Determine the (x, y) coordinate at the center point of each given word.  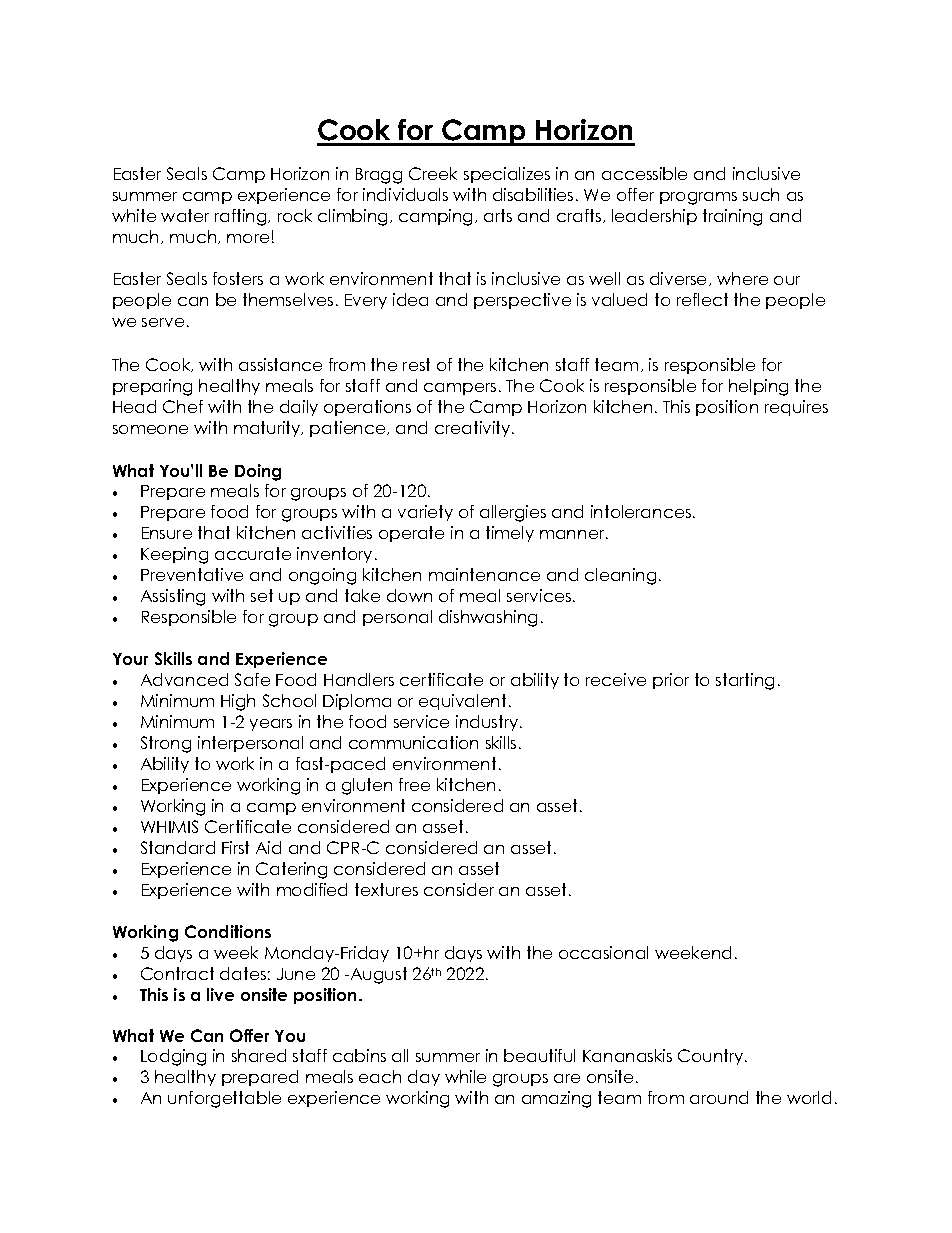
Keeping (174, 555)
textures (386, 889)
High (238, 702)
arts (498, 215)
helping (758, 387)
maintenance (484, 574)
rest (416, 364)
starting (745, 681)
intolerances (642, 511)
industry (488, 723)
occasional (603, 952)
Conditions (228, 931)
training (732, 217)
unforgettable (224, 1099)
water (185, 215)
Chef (183, 406)
